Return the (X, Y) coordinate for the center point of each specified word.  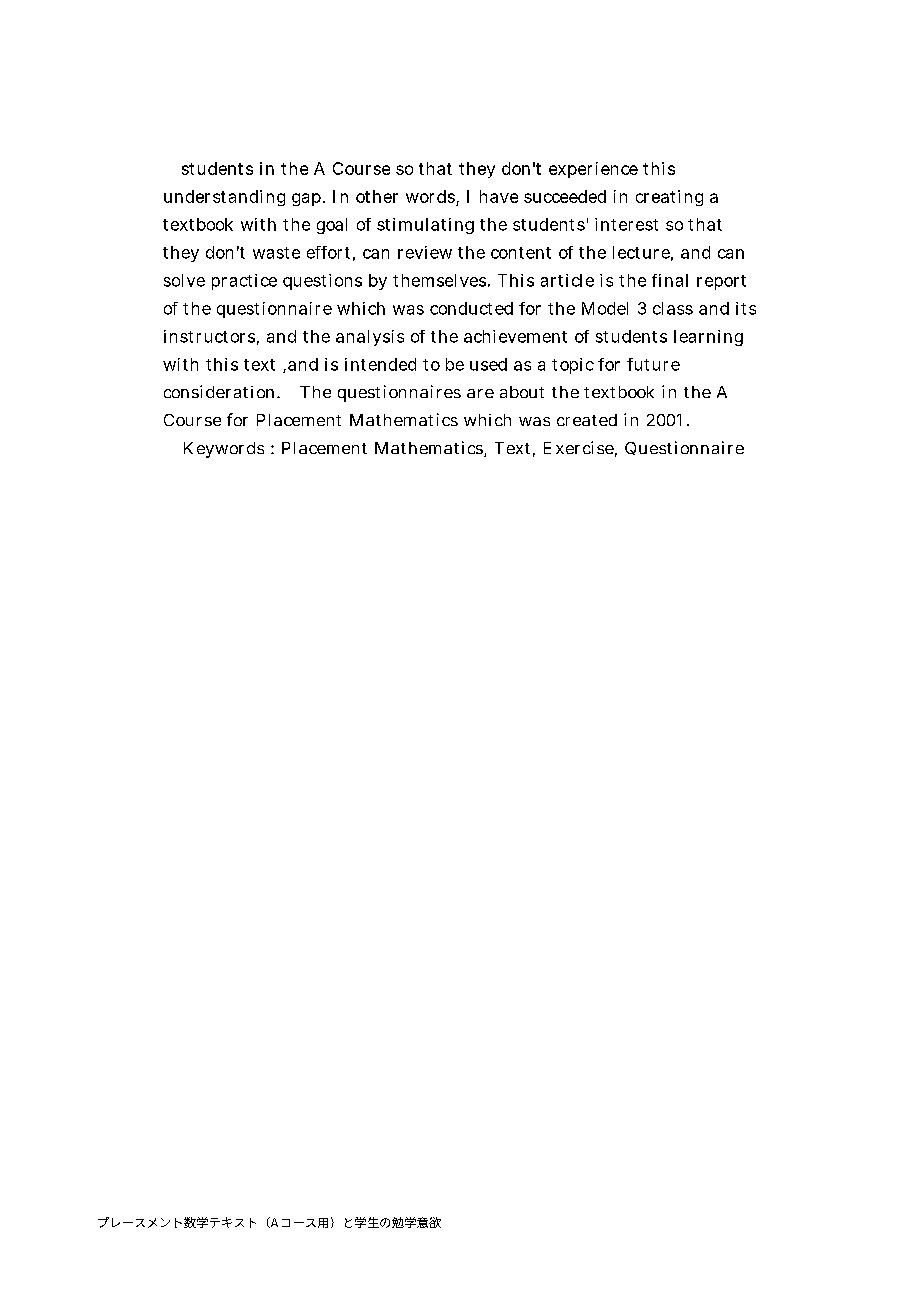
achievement (515, 336)
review (425, 252)
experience (593, 170)
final (670, 280)
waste (276, 253)
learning (708, 338)
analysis (370, 338)
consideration (221, 391)
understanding (224, 198)
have (499, 196)
